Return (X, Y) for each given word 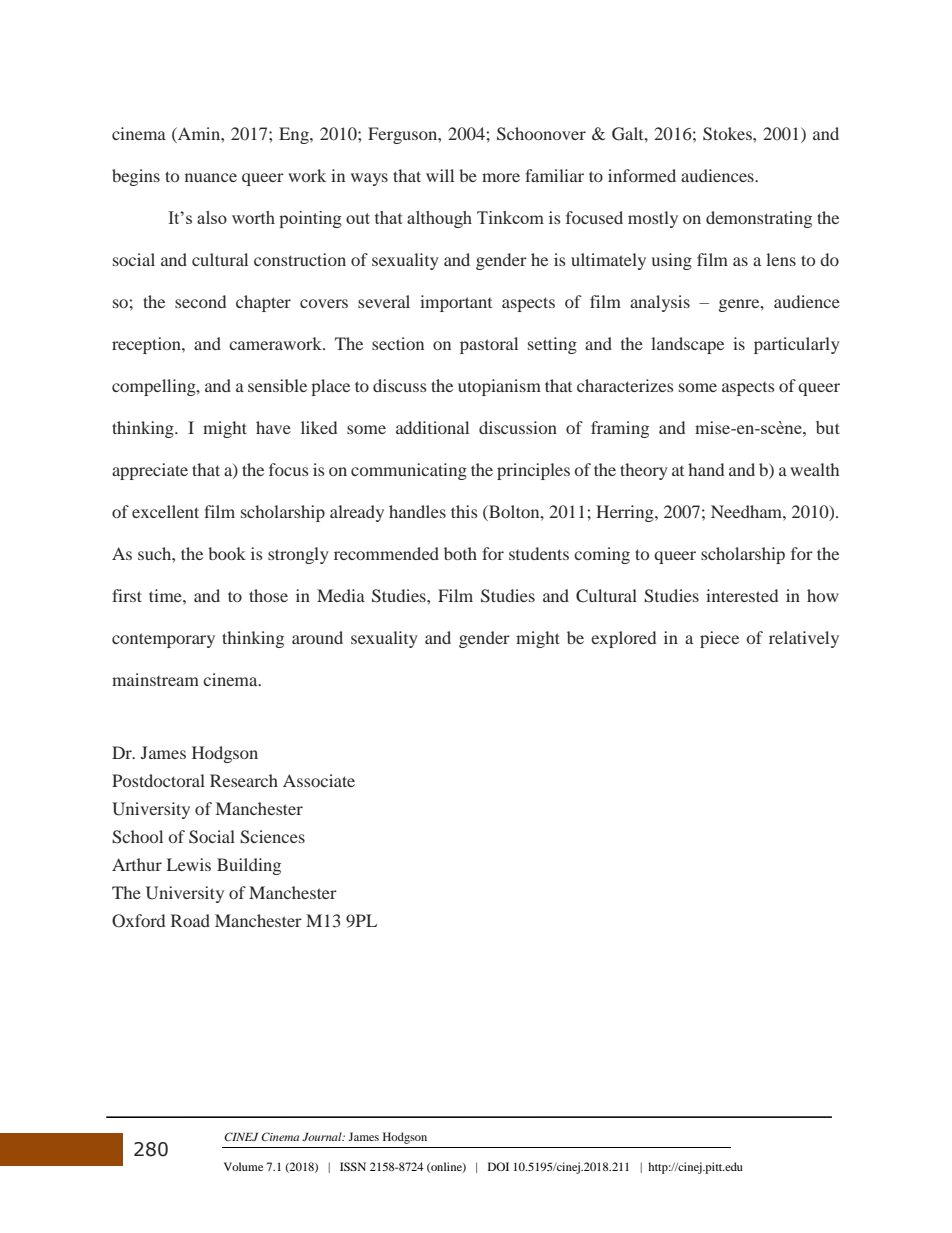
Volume (243, 1166)
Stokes (728, 134)
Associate (319, 780)
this (464, 511)
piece (719, 639)
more (501, 177)
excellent (165, 511)
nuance (211, 177)
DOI (498, 1166)
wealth (814, 469)
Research (244, 780)
